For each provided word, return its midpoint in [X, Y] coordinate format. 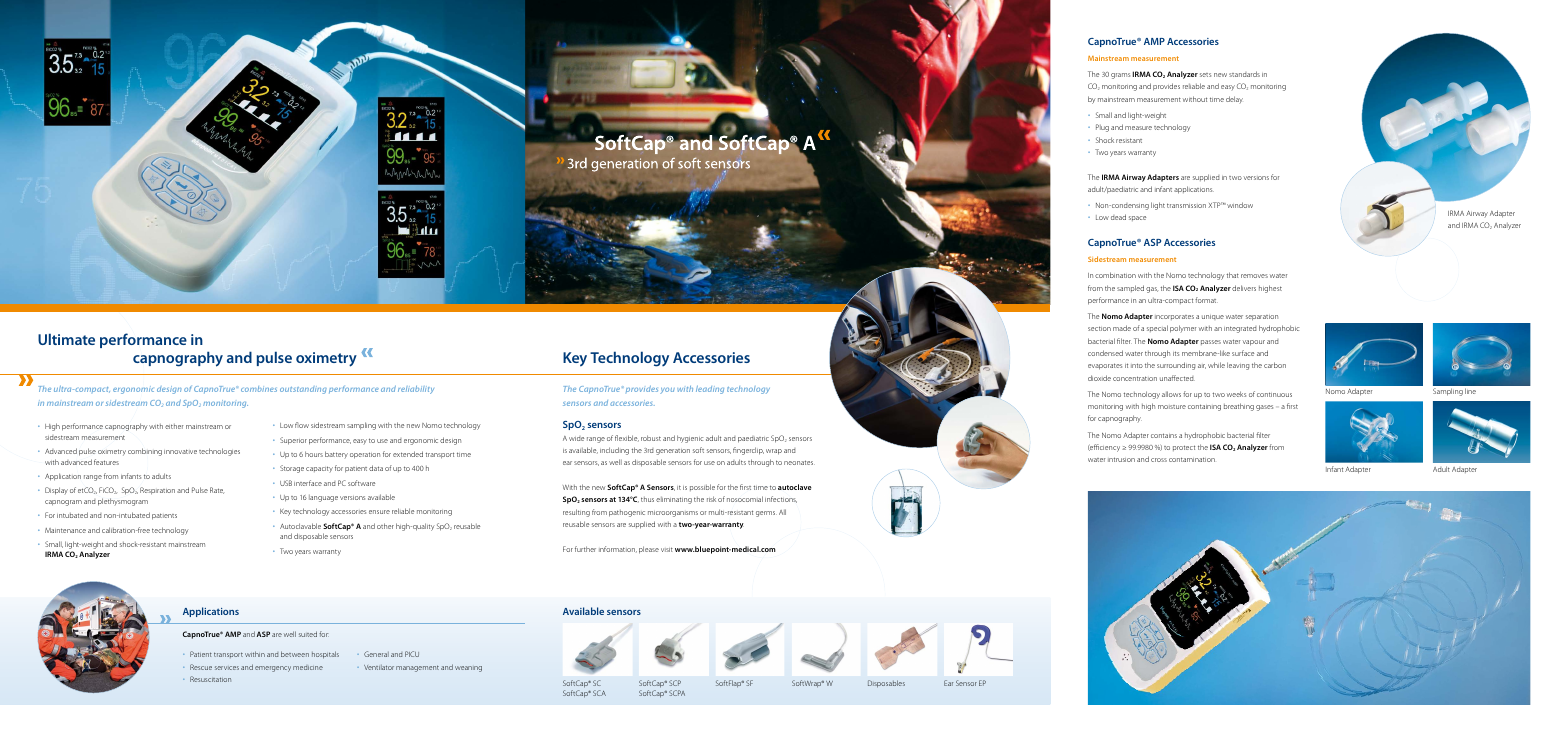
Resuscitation [210, 679]
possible [702, 487]
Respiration [157, 491]
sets [1205, 75]
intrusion [1121, 459]
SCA [599, 693]
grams [1120, 76]
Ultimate [66, 339]
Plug [1102, 128]
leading [710, 390]
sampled [1130, 288]
